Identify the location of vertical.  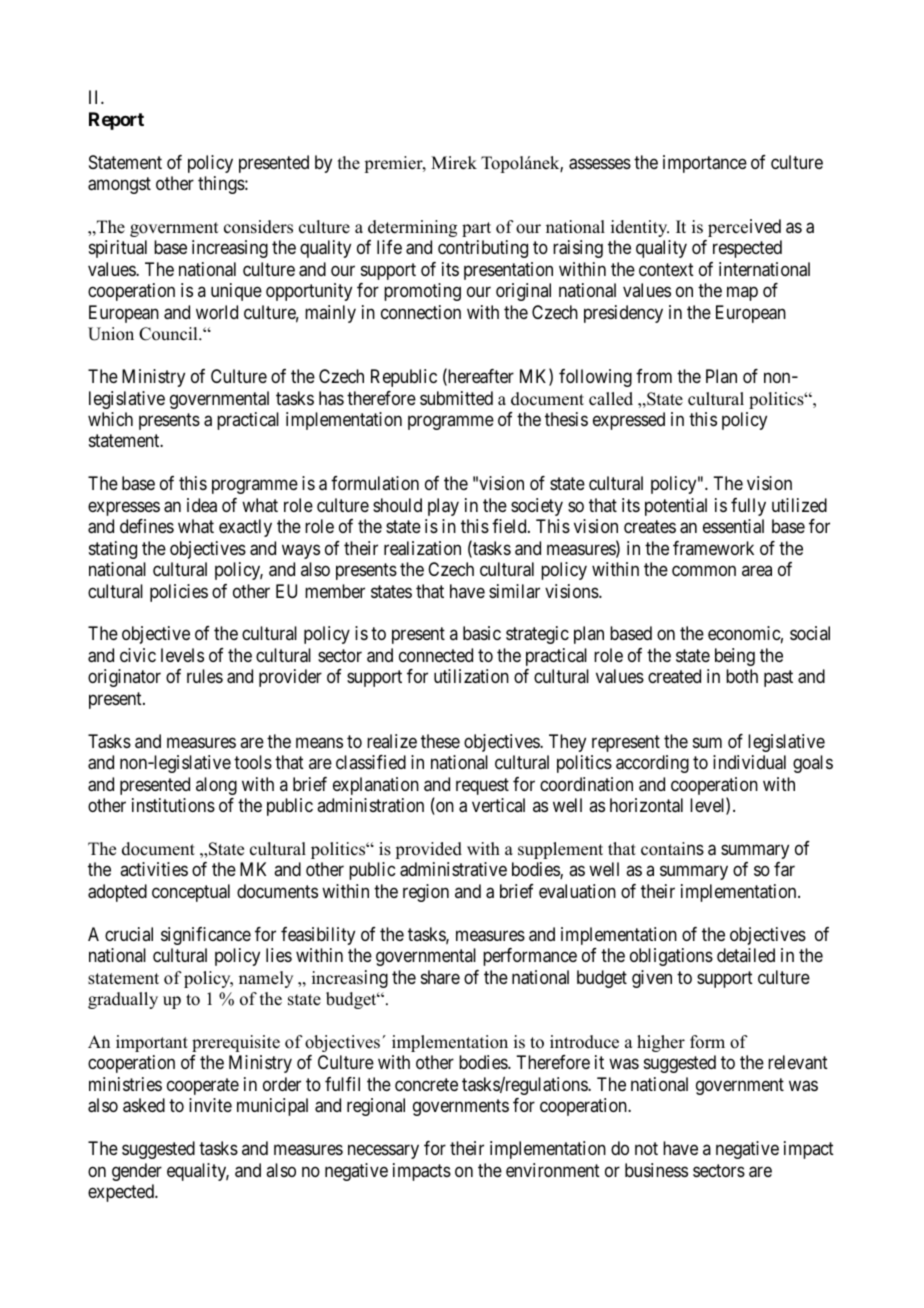
(498, 805).
